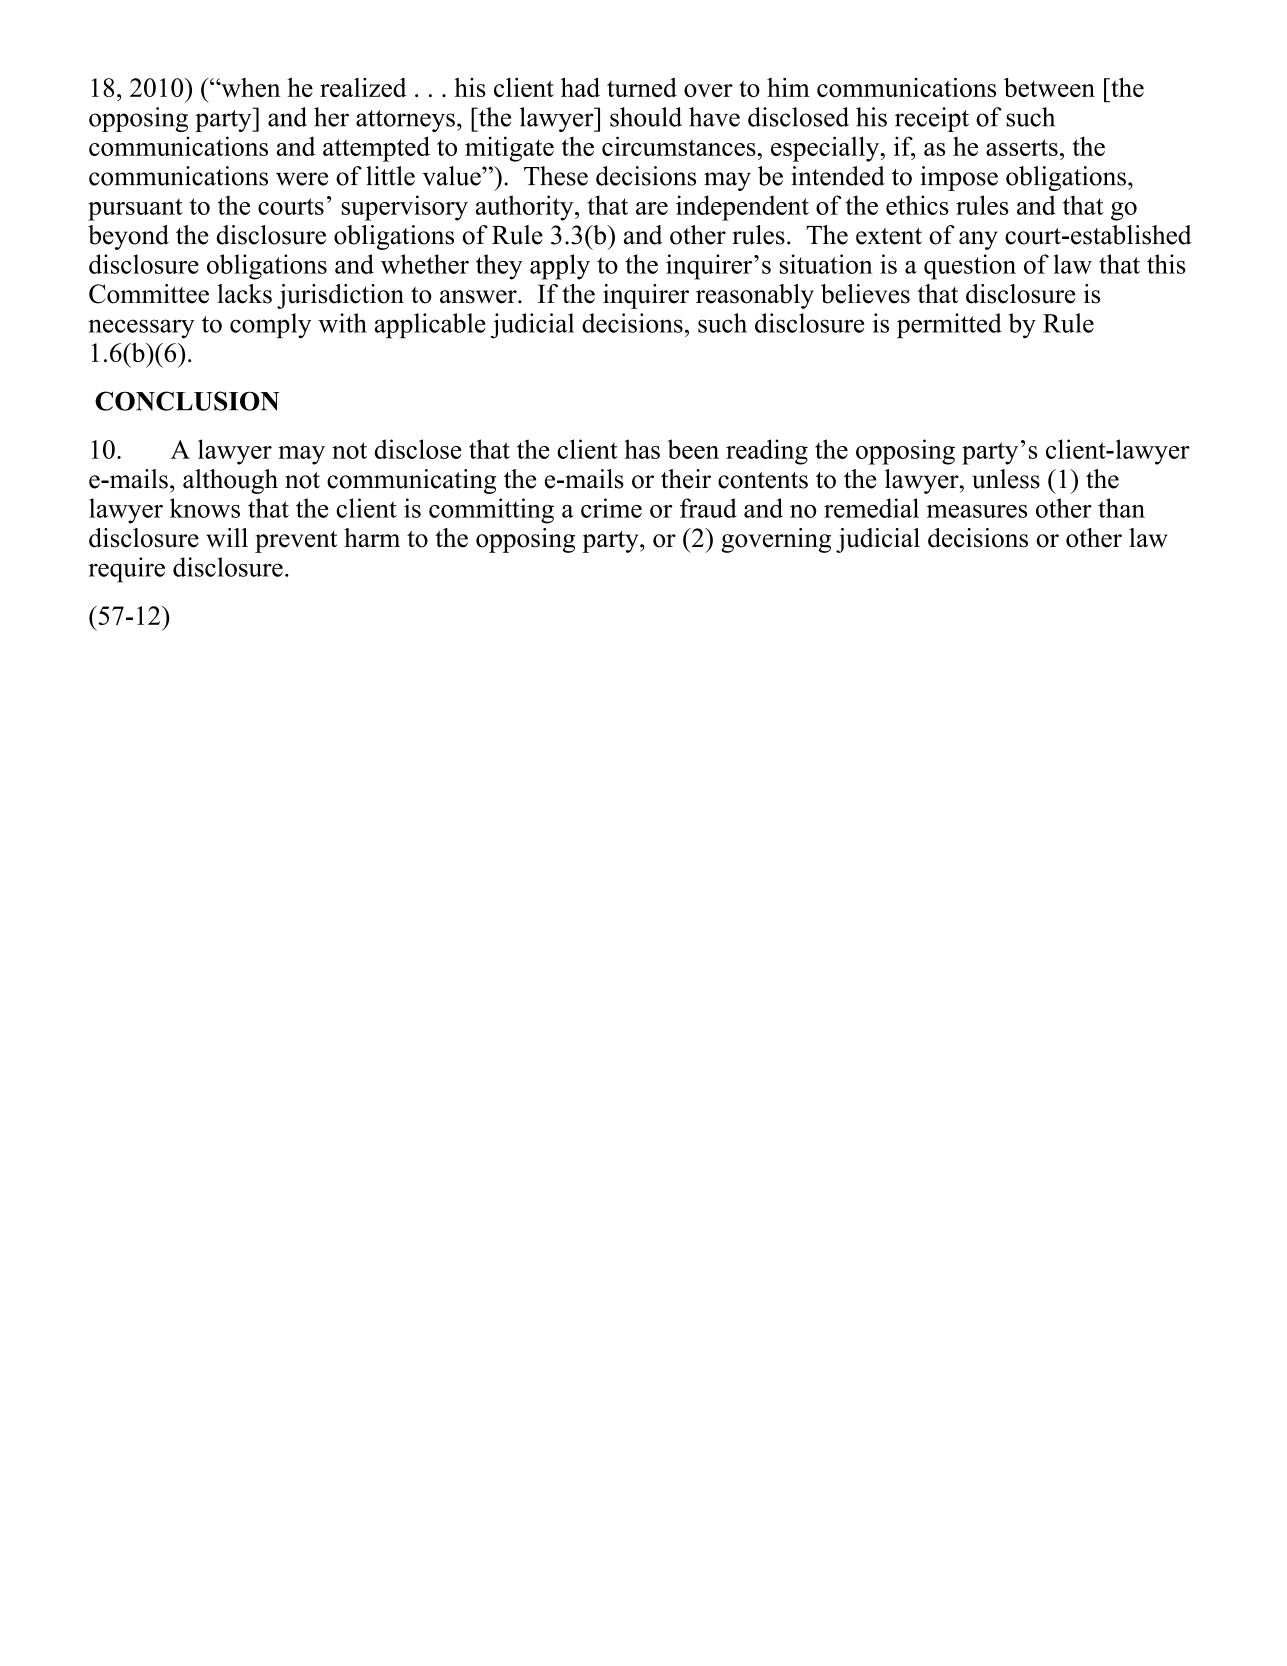 The image size is (1287, 1666). What do you see at coordinates (135, 209) in the page?
I see `pursuant` at bounding box center [135, 209].
